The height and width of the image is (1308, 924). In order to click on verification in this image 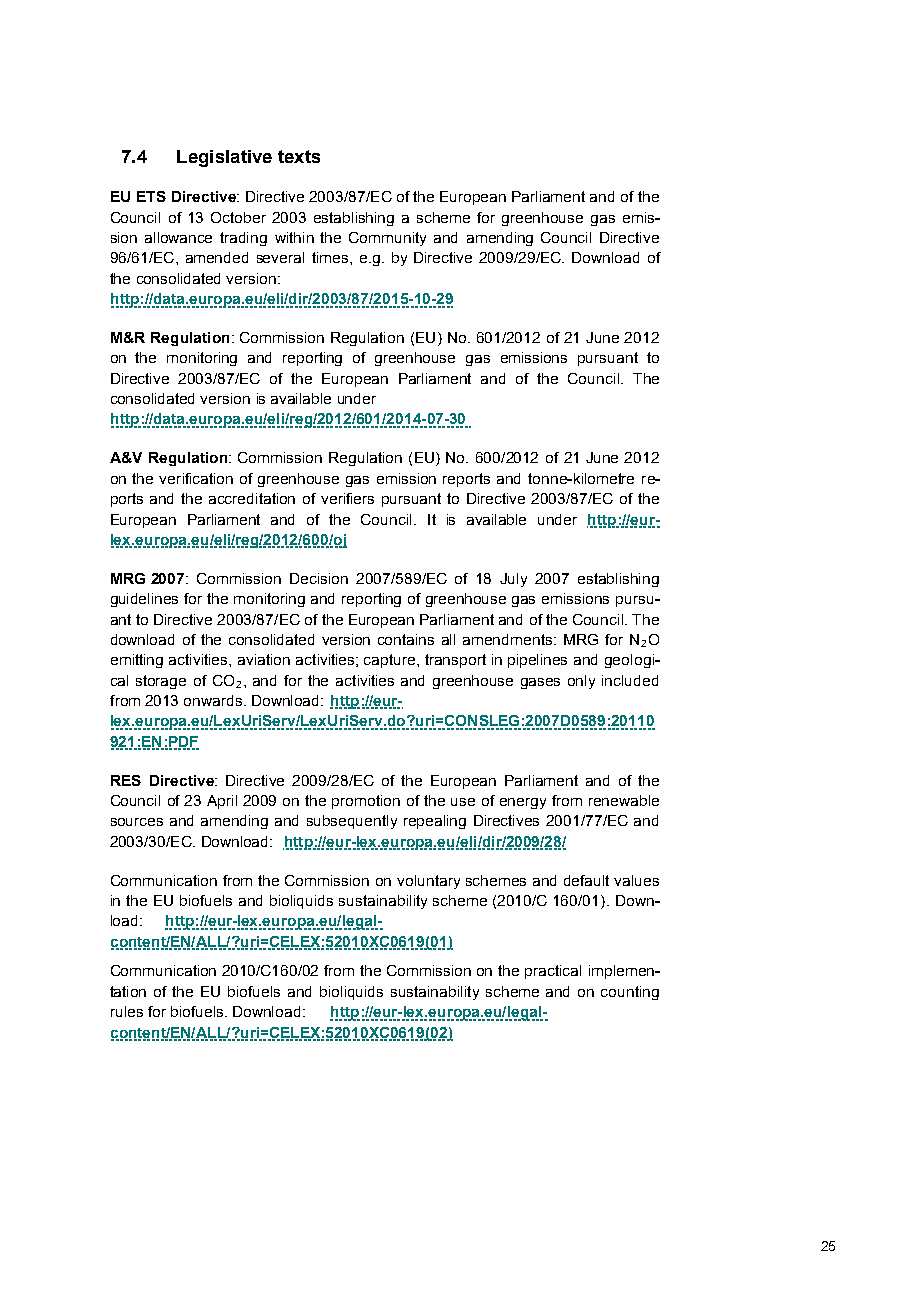, I will do `click(196, 478)`.
